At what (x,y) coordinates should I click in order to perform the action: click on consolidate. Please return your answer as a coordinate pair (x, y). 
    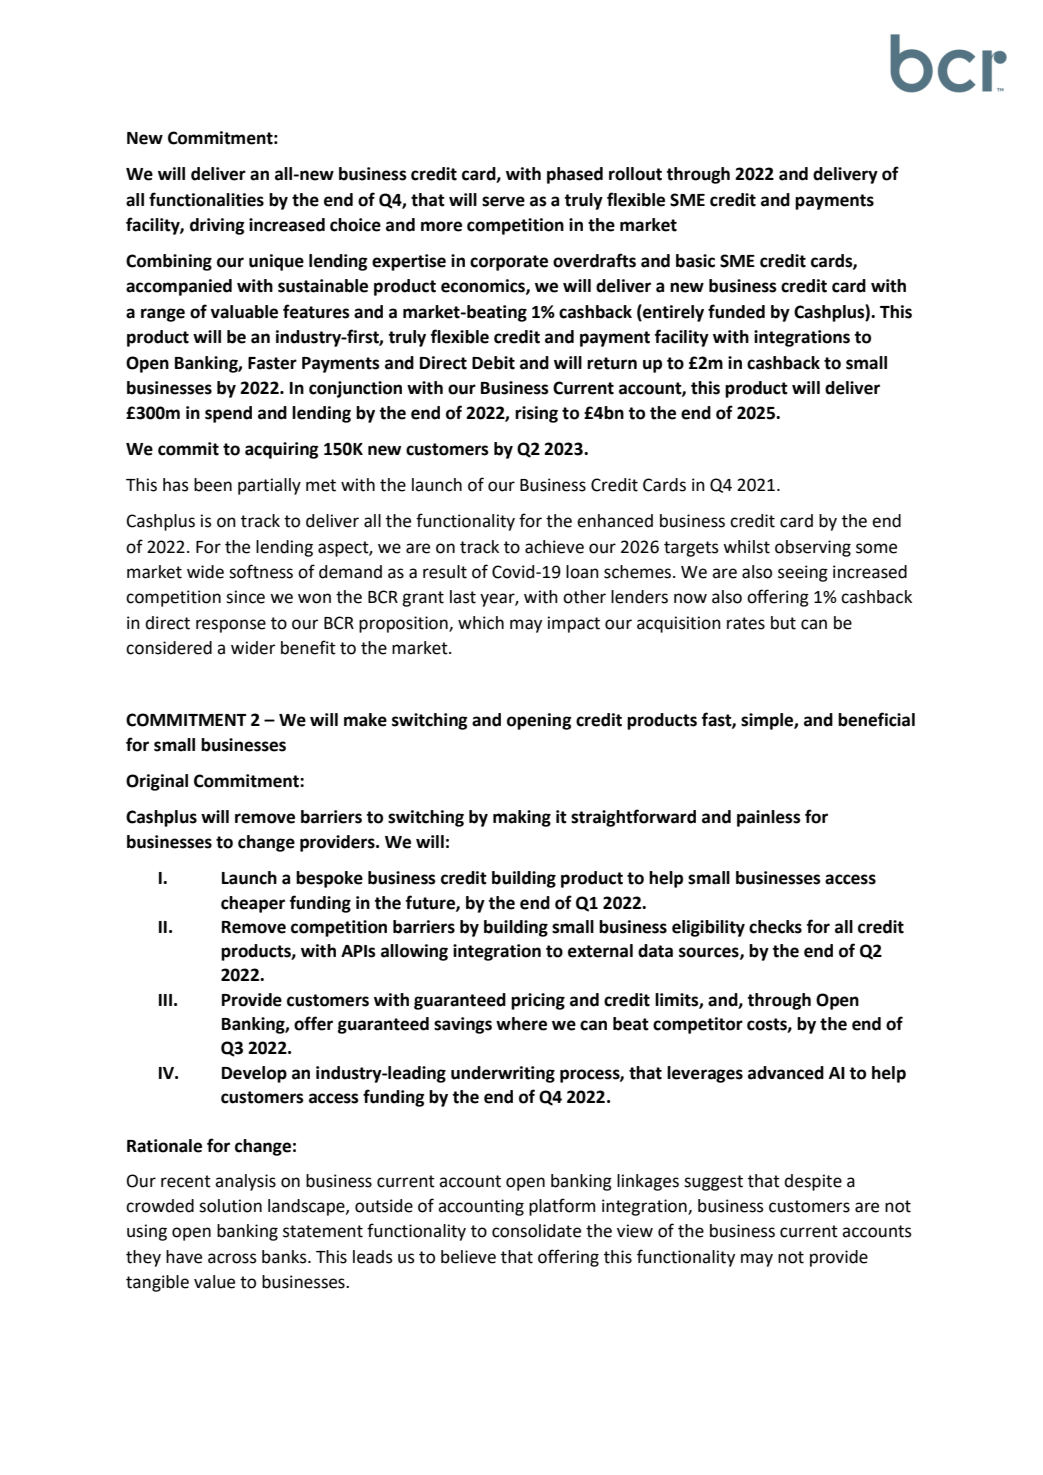
    Looking at the image, I should click on (536, 1231).
